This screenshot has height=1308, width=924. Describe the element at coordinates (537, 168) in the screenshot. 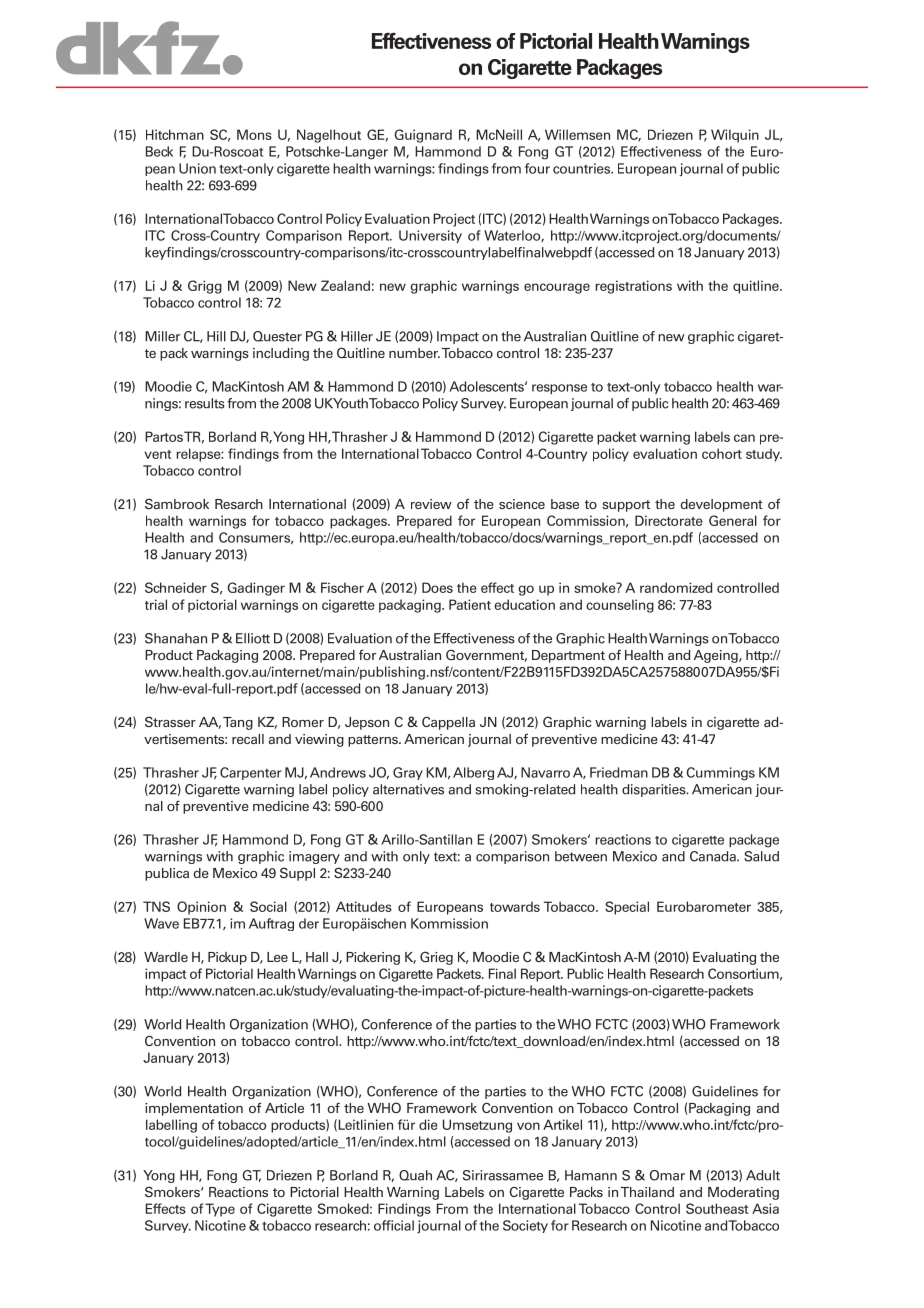

I see `four` at that location.
